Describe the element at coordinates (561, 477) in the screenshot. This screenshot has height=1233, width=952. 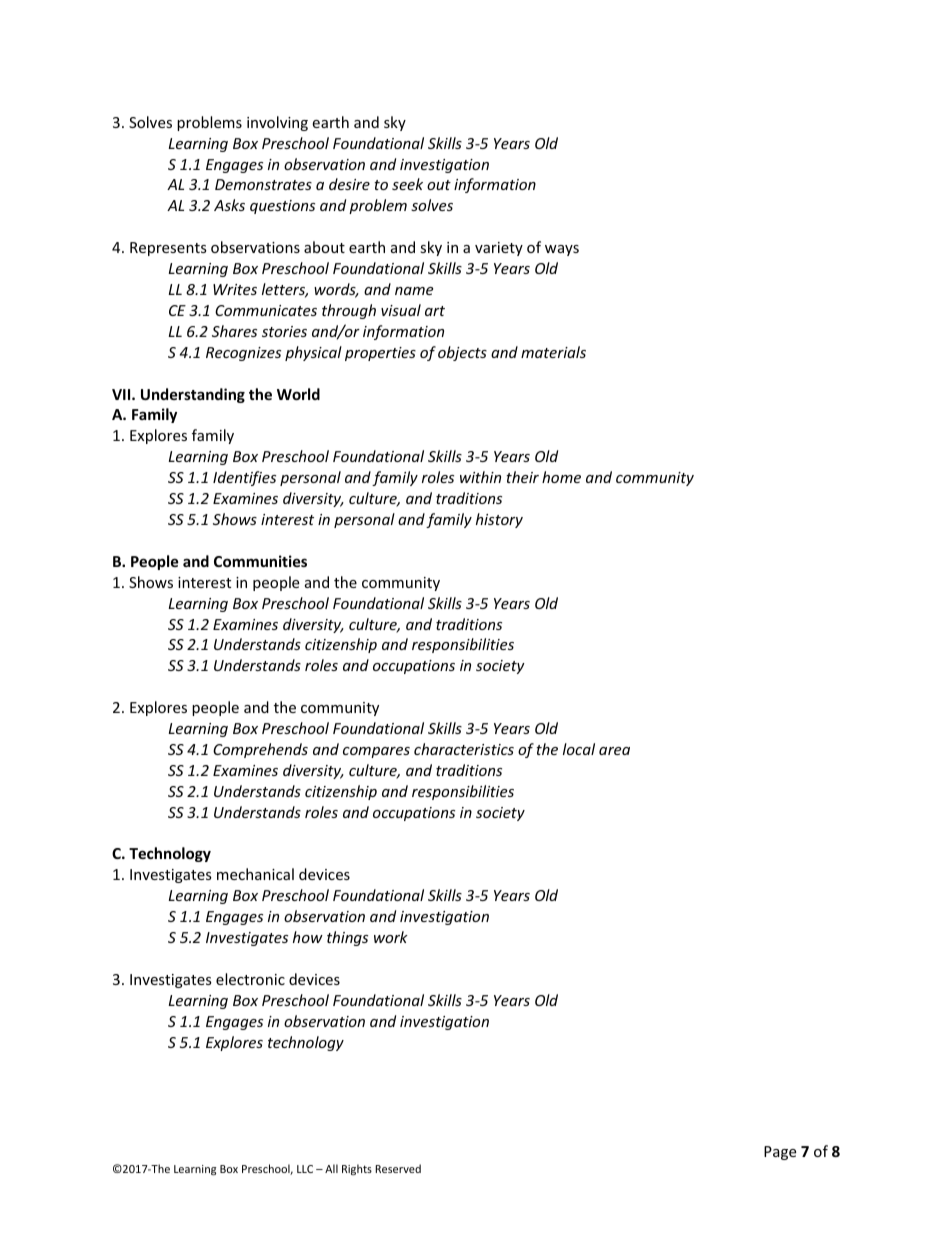
I see `home` at that location.
